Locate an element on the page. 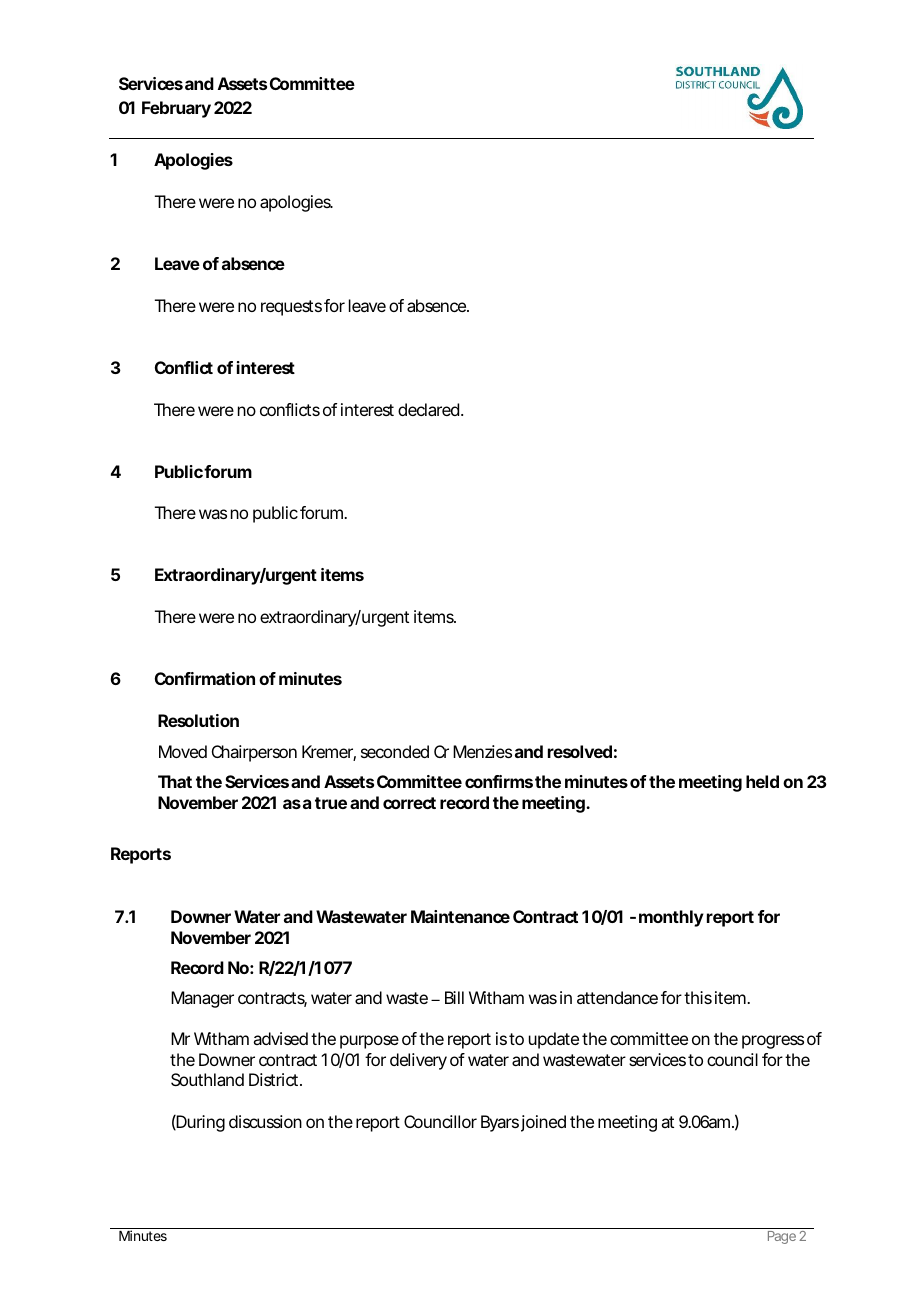 This document has width=924, height=1308. confirms is located at coordinates (499, 781).
